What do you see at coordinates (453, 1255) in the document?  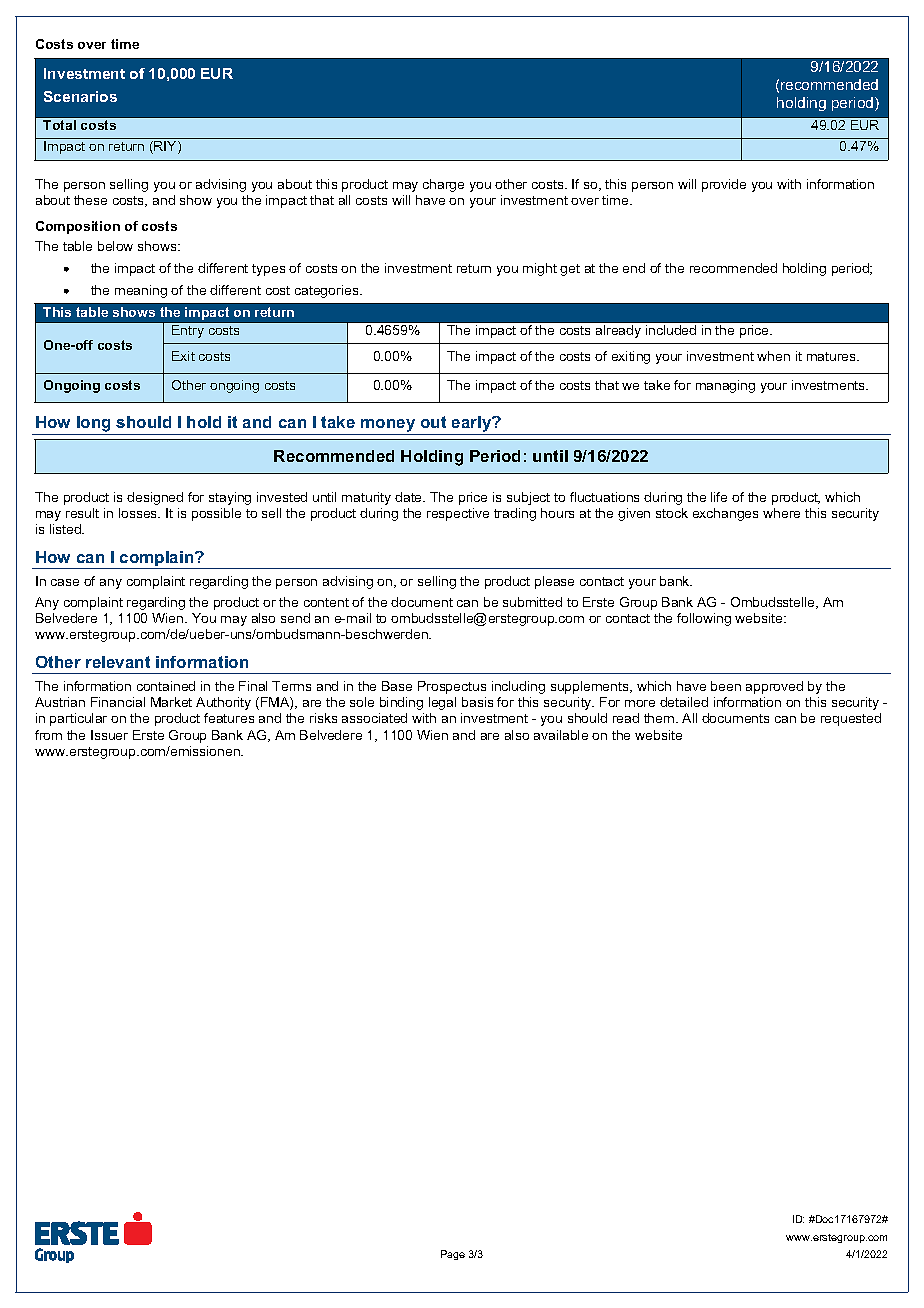 I see `Page` at bounding box center [453, 1255].
